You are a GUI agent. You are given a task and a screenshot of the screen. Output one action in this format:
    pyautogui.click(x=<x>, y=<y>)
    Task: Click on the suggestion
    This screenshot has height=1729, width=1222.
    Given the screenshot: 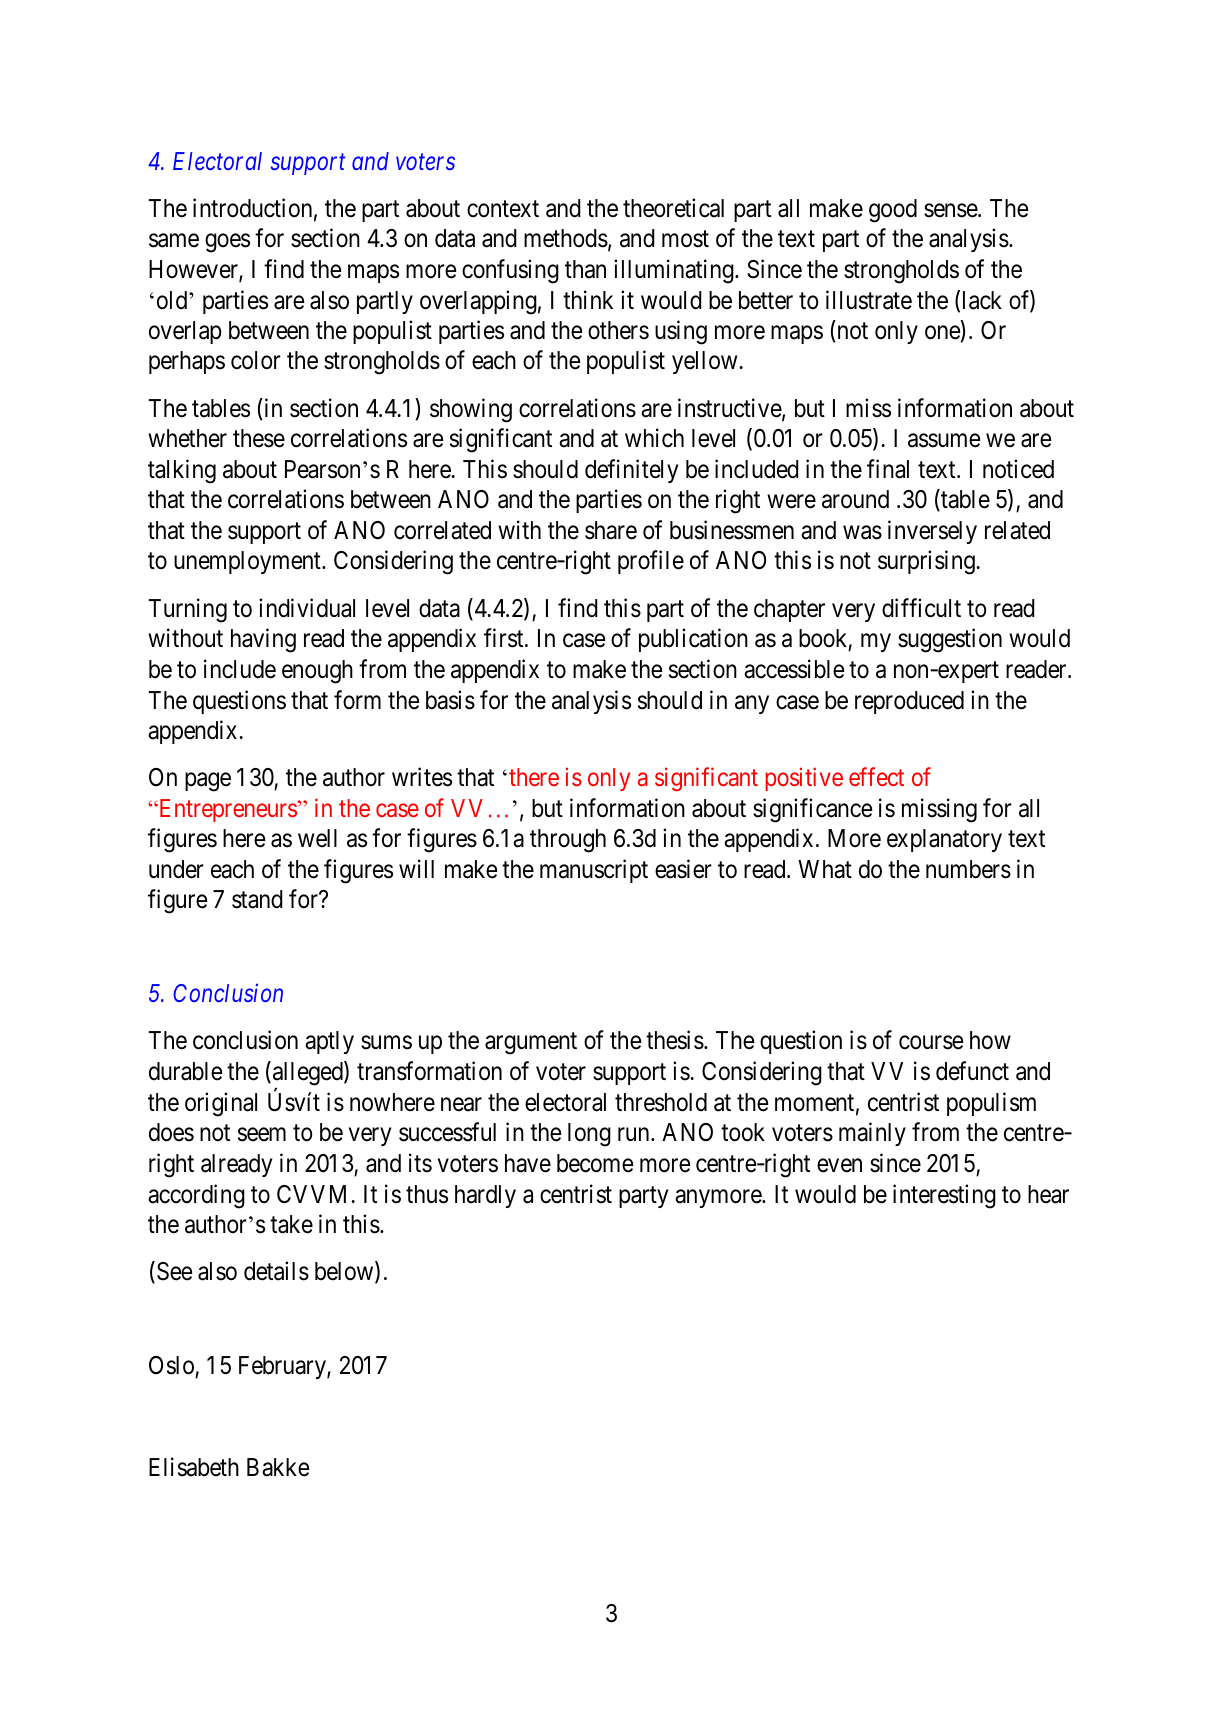 What is the action you would take?
    pyautogui.click(x=950, y=640)
